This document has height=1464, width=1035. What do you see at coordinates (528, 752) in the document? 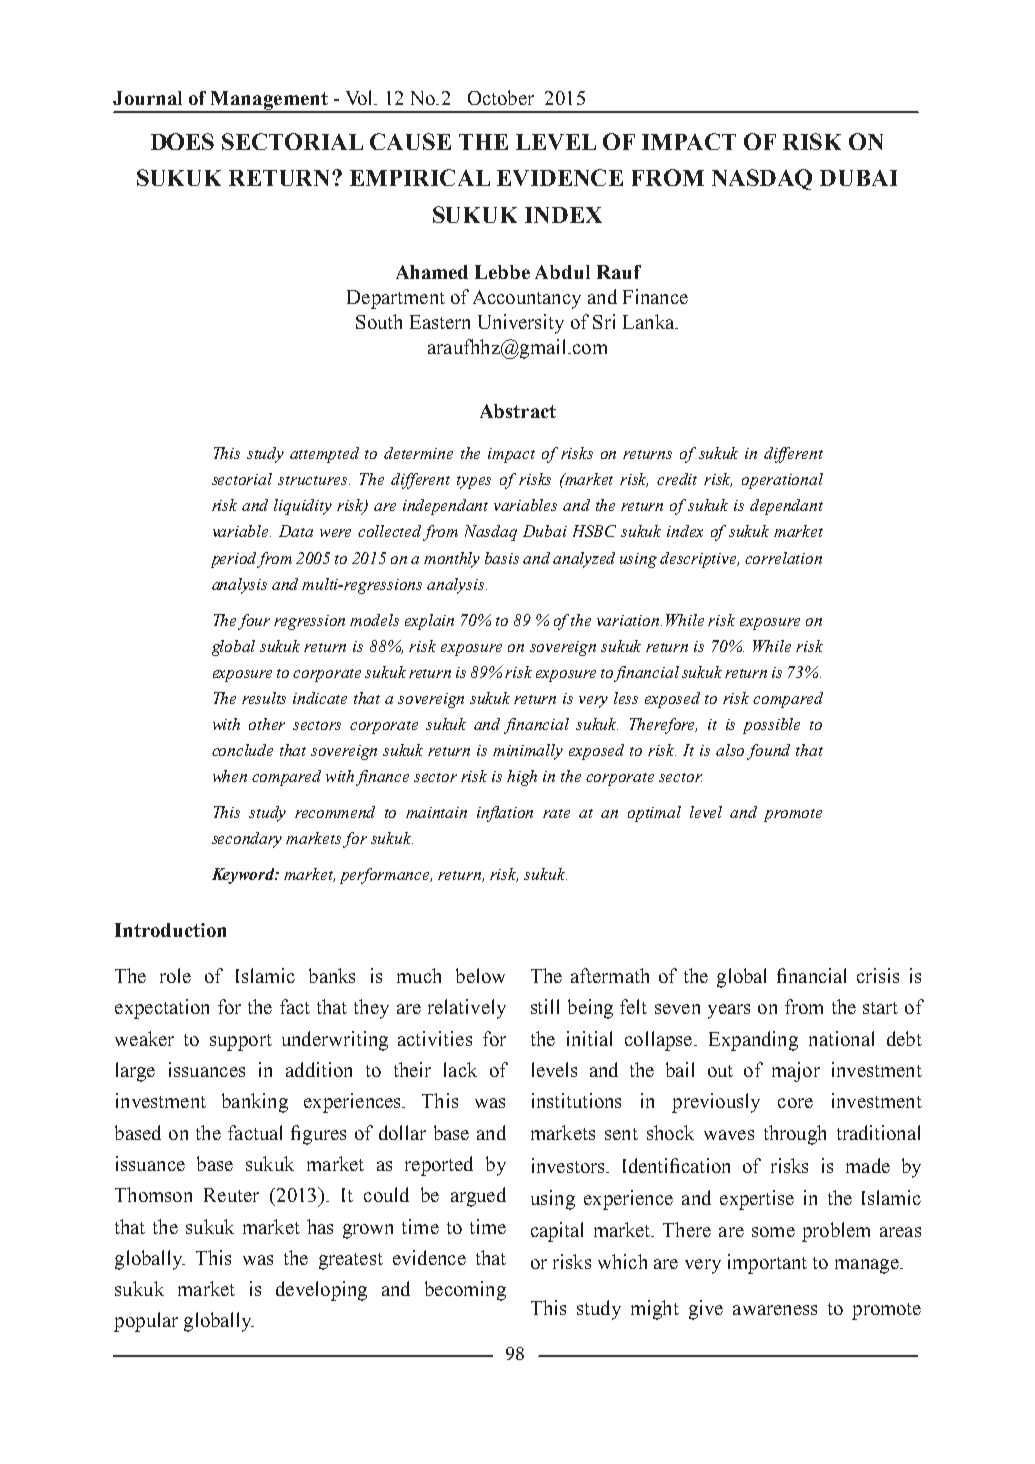
I see `minimally` at bounding box center [528, 752].
